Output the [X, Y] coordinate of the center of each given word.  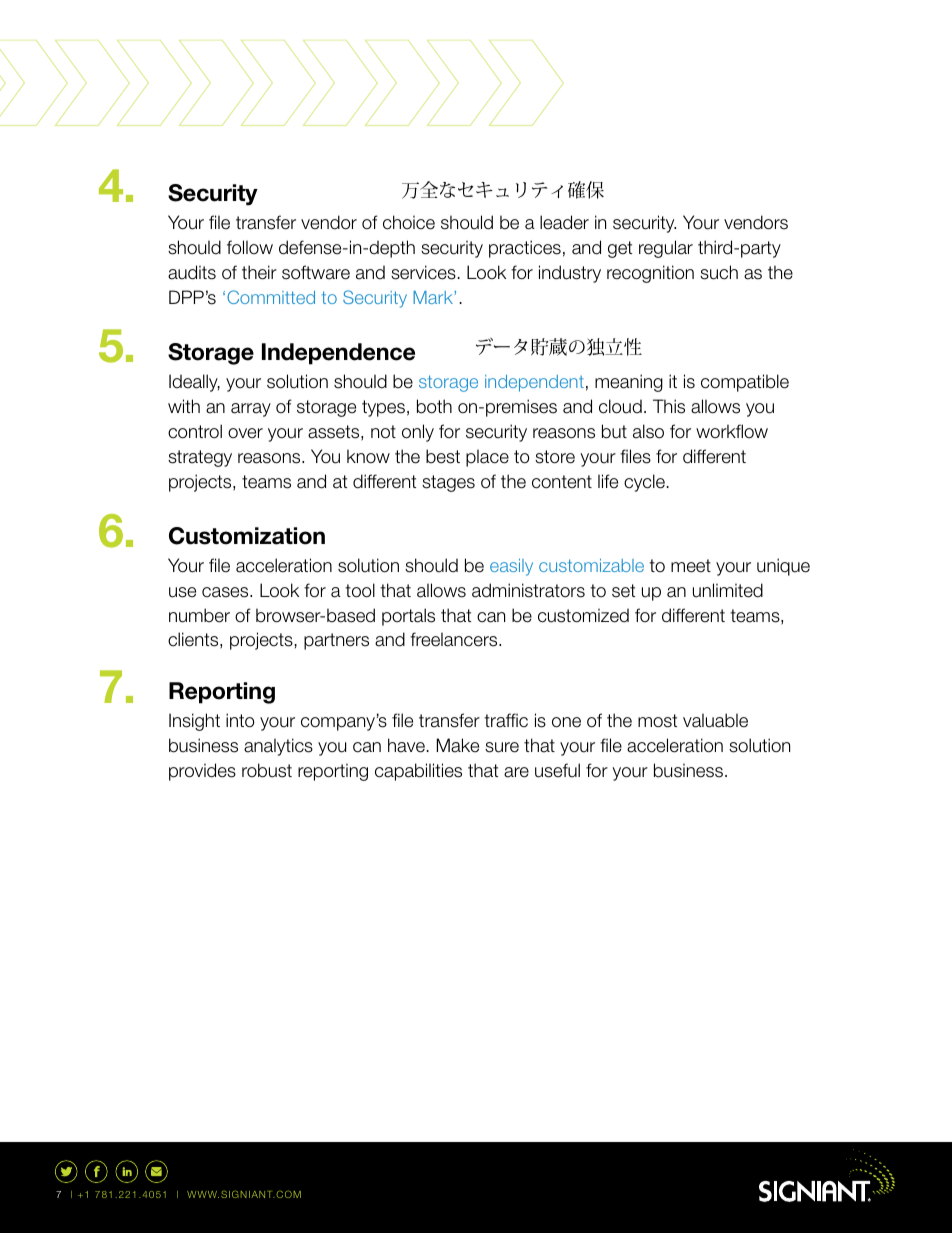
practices [525, 249]
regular [666, 249]
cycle [644, 483]
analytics [278, 747]
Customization [247, 536]
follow [250, 247]
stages [448, 483]
